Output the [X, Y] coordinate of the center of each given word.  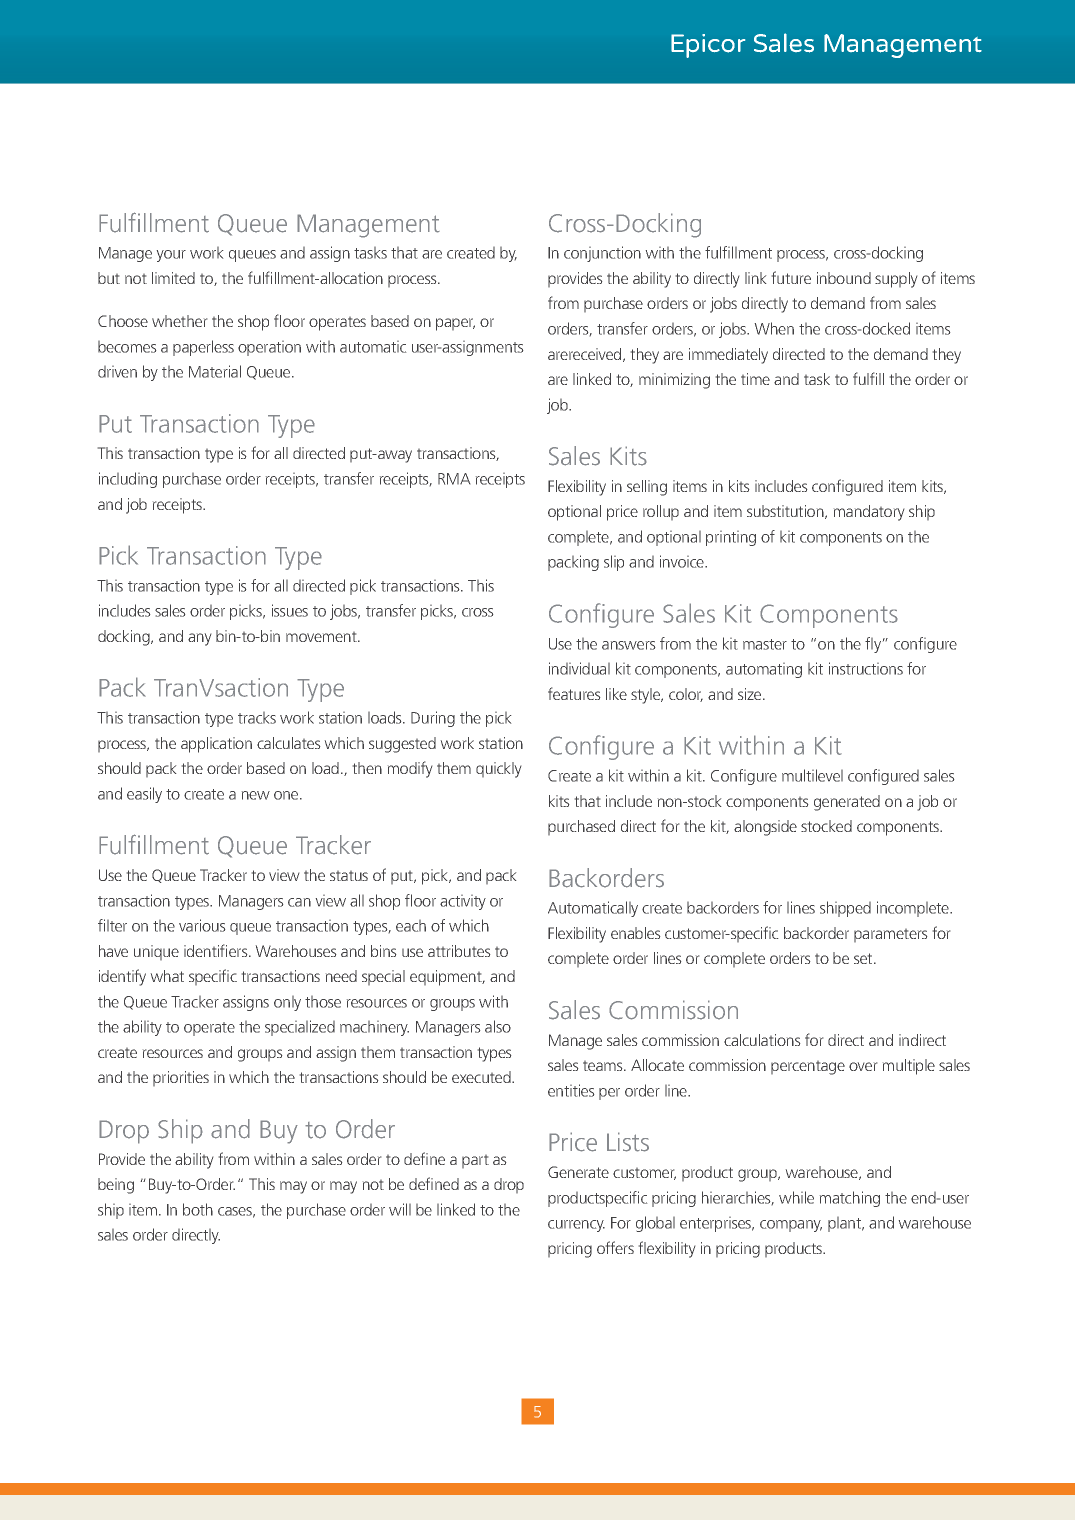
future [791, 277]
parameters [890, 935]
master [765, 644]
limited [173, 278]
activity [463, 902]
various [202, 925]
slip [614, 563]
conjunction [602, 254]
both [198, 1209]
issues [290, 610]
